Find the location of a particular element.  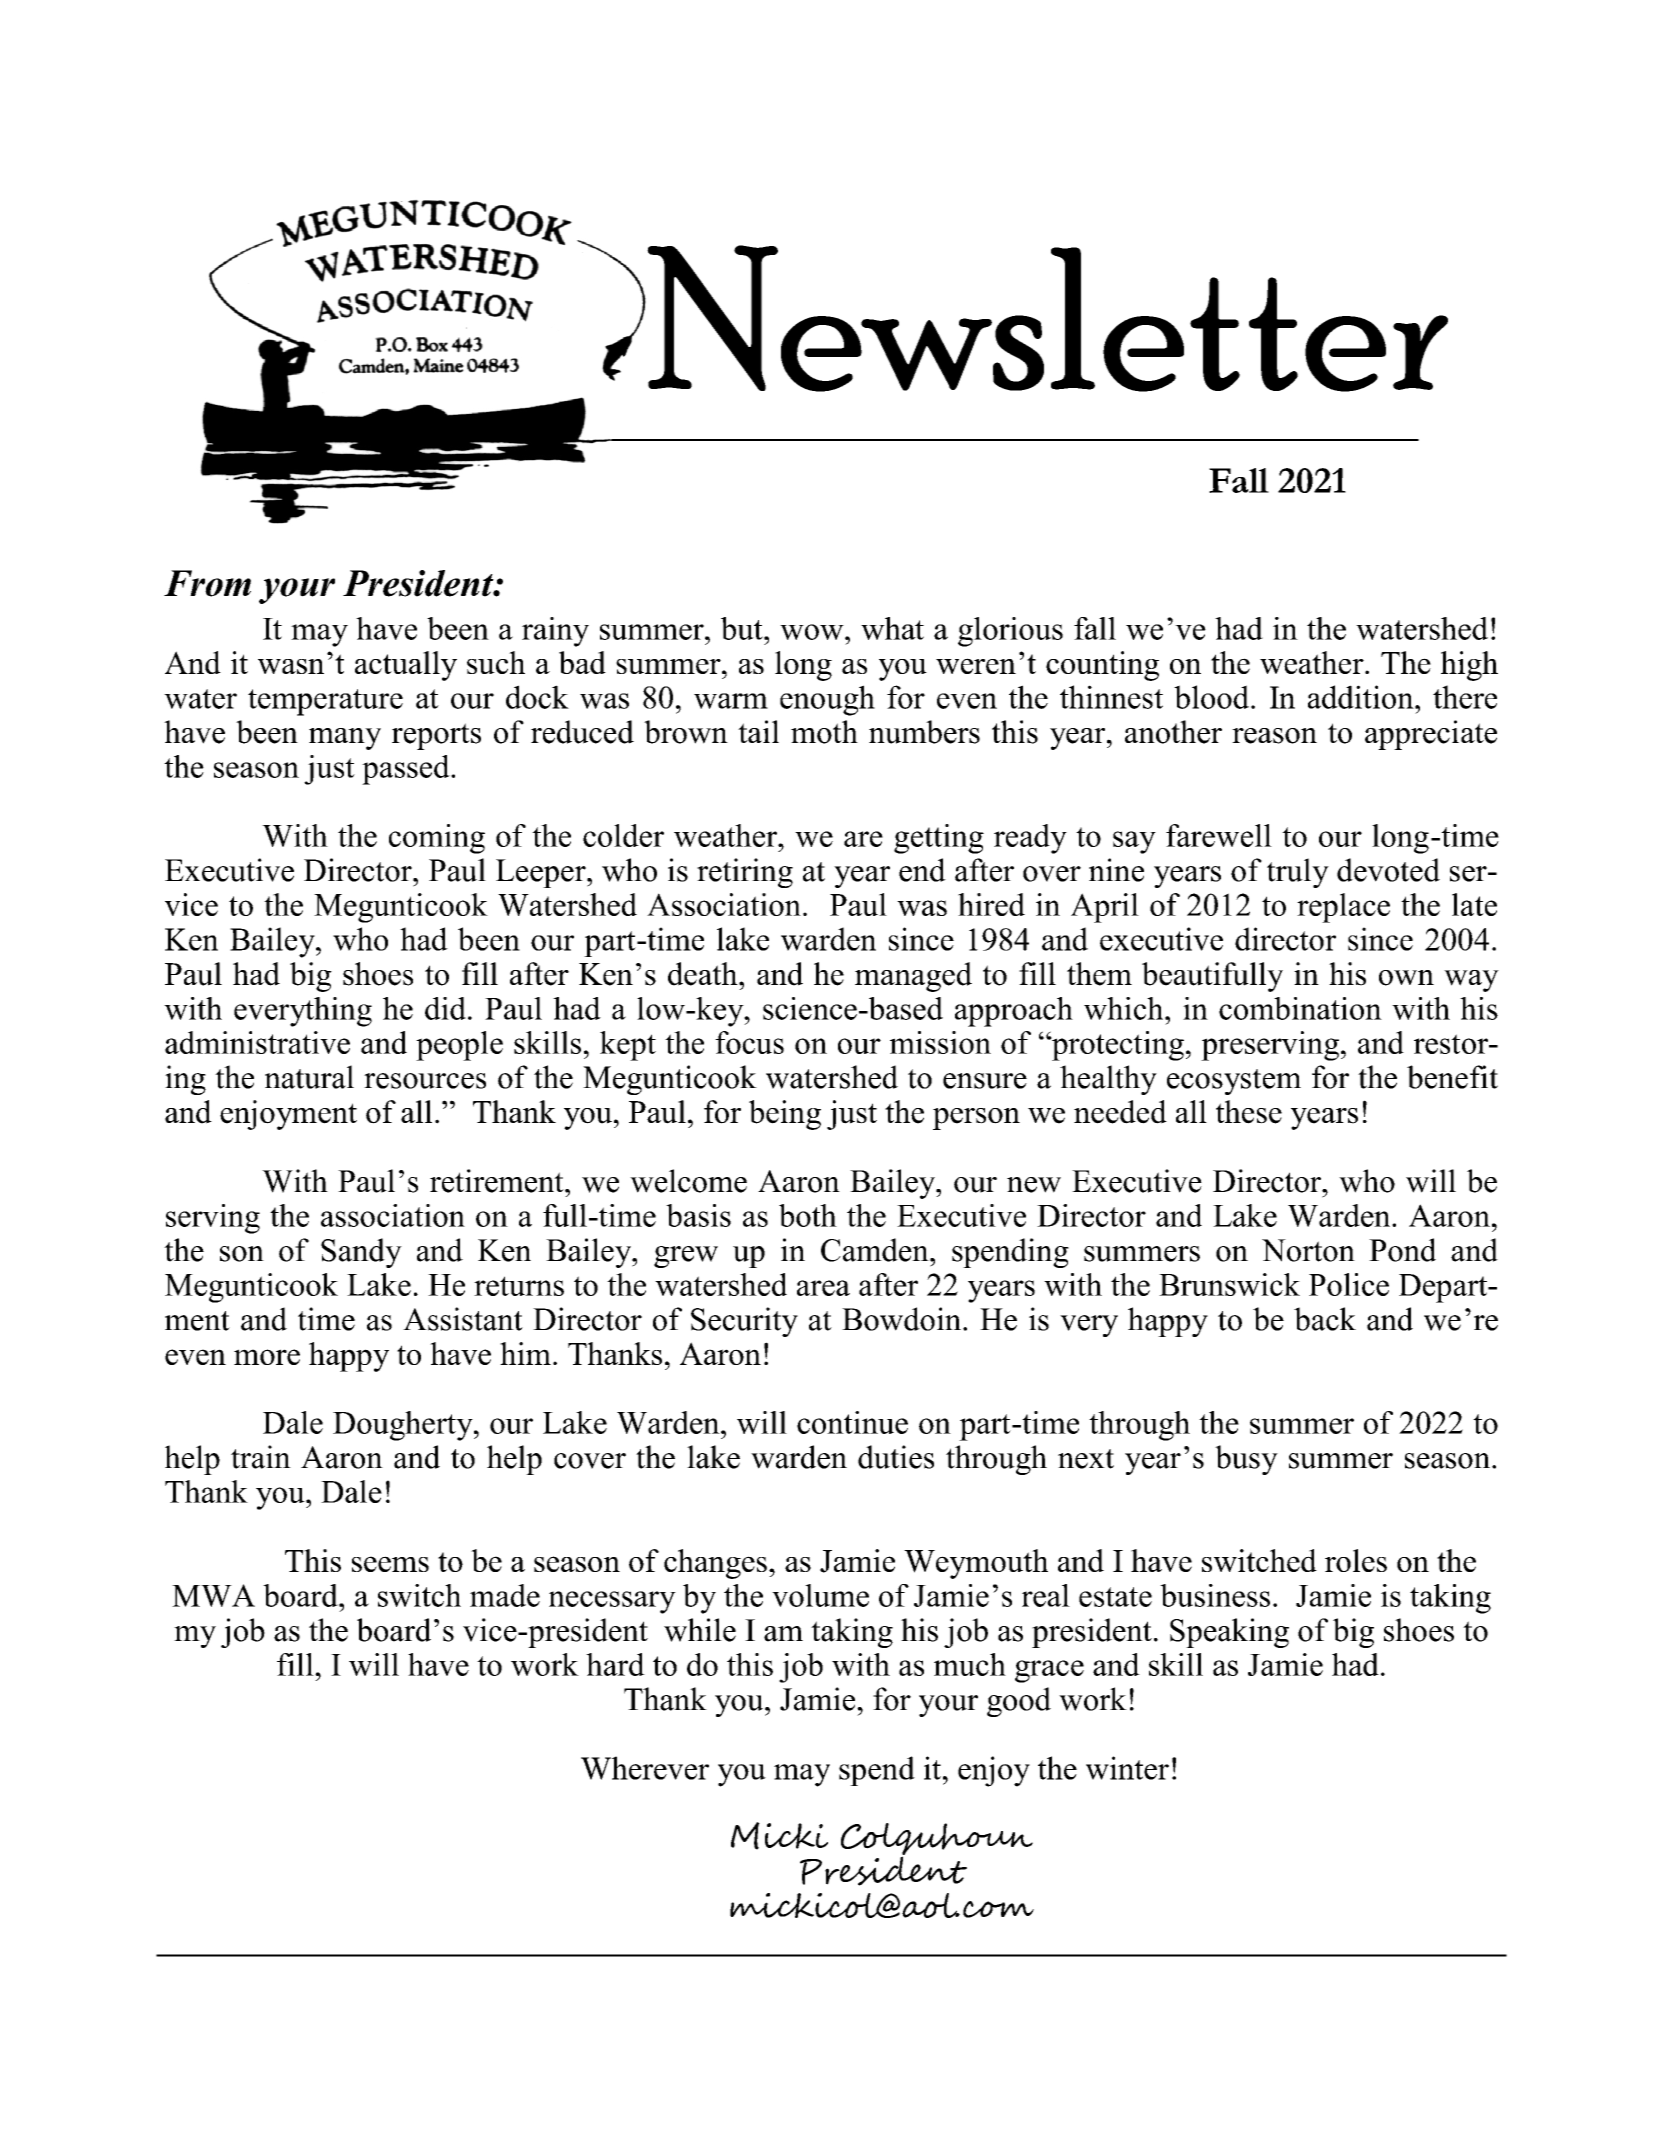

hard is located at coordinates (615, 1664).
